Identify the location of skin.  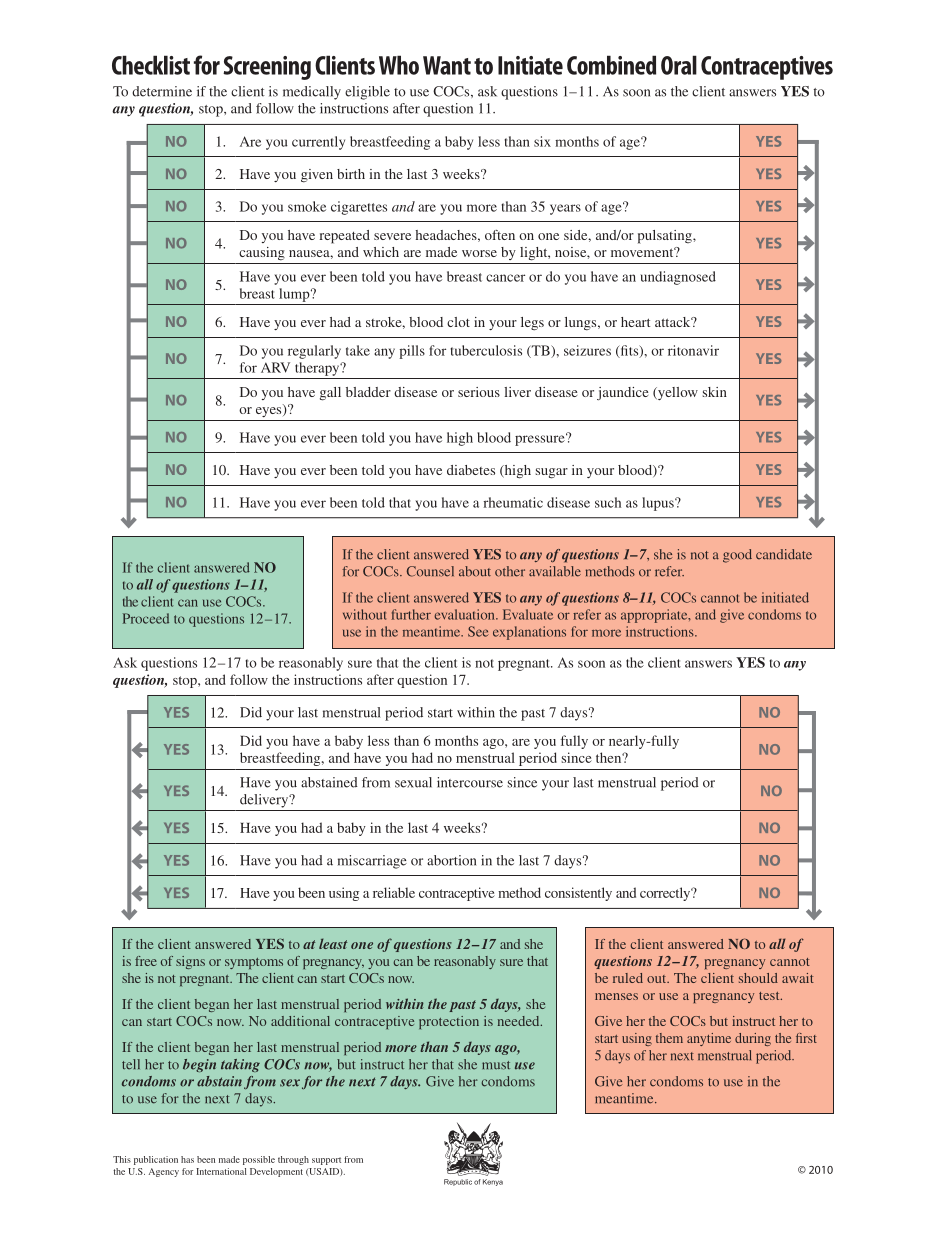
(715, 392).
